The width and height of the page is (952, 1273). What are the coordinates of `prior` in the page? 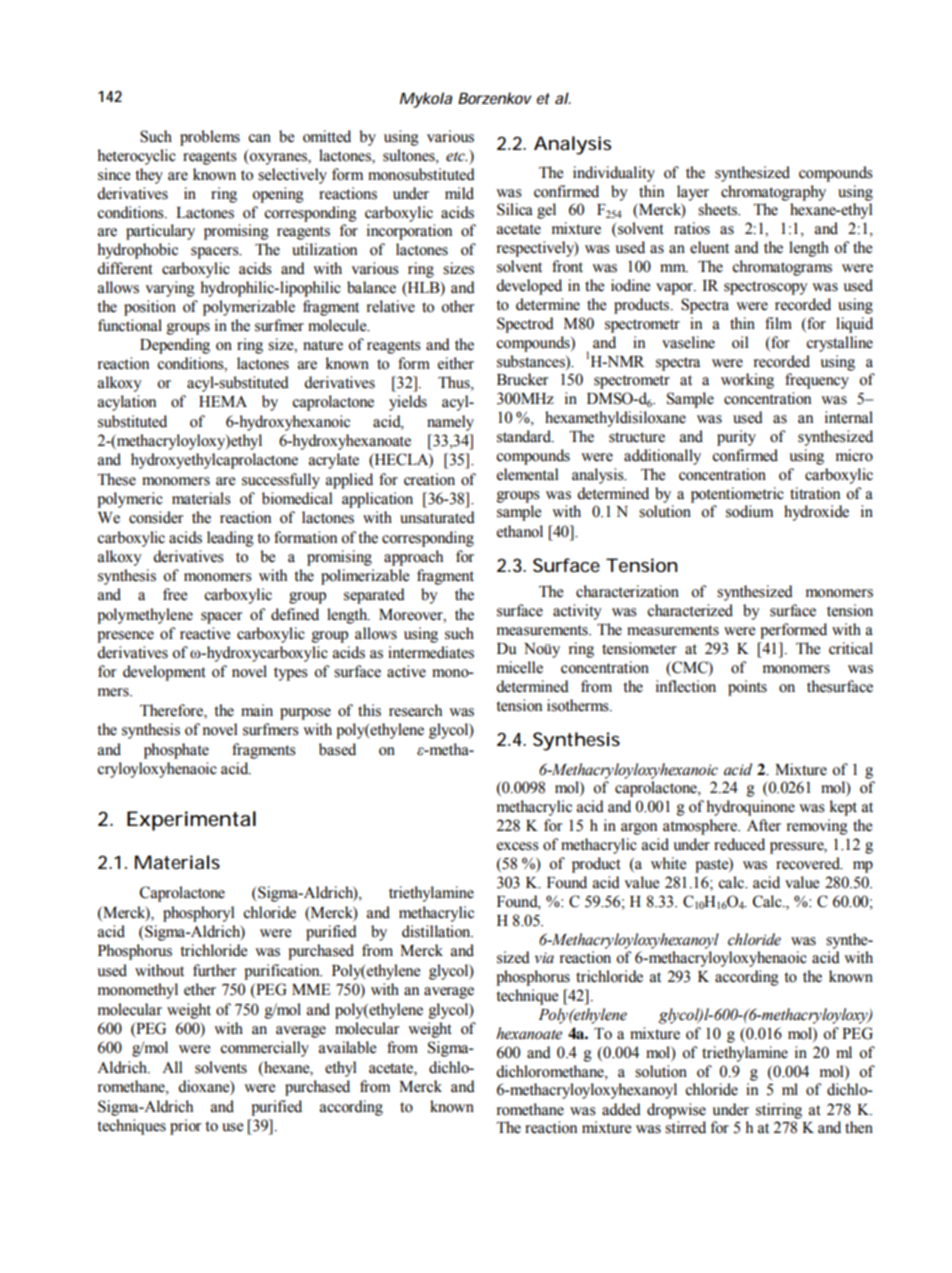 It's located at (185, 1127).
